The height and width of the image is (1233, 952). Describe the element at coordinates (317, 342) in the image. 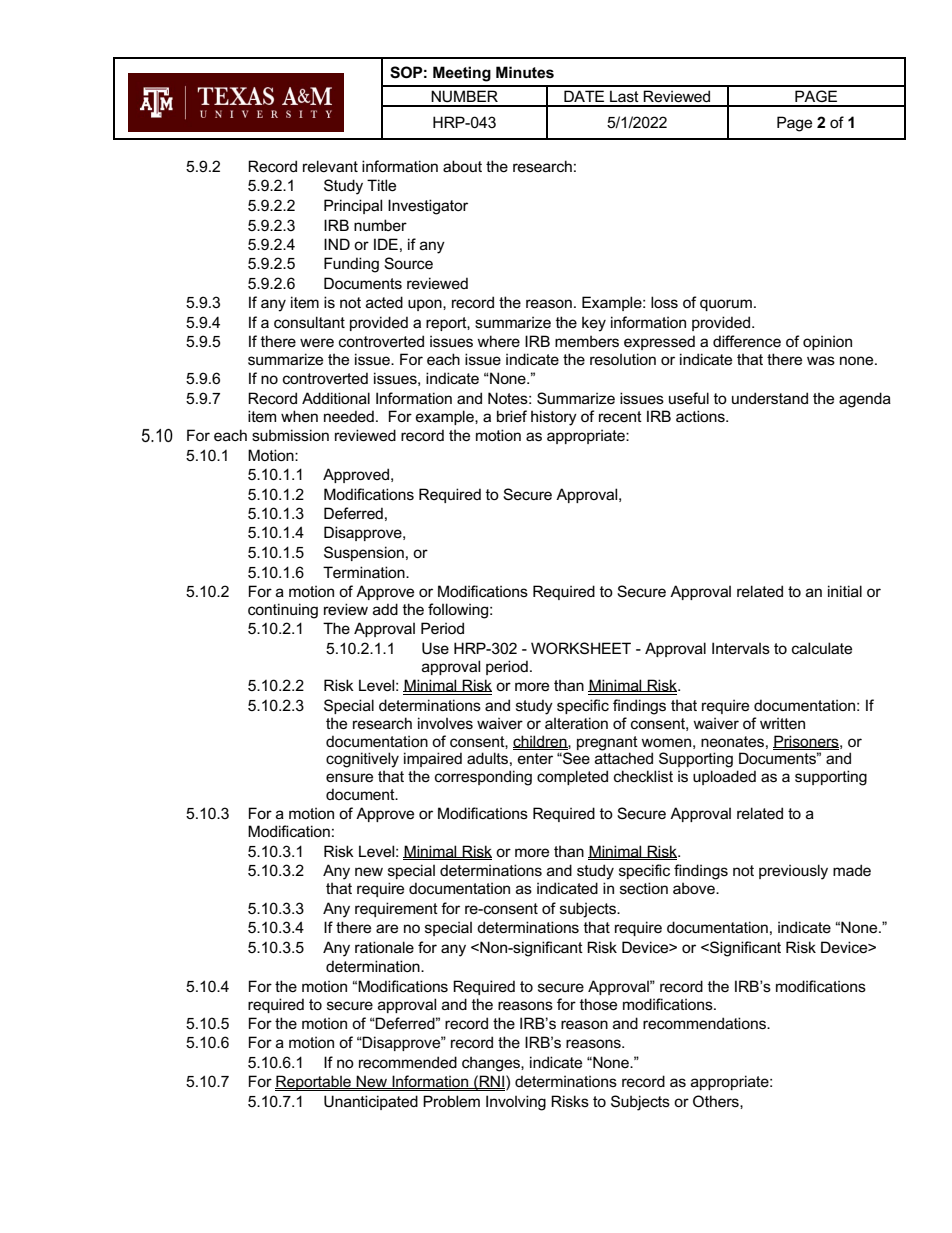

I see `were` at that location.
